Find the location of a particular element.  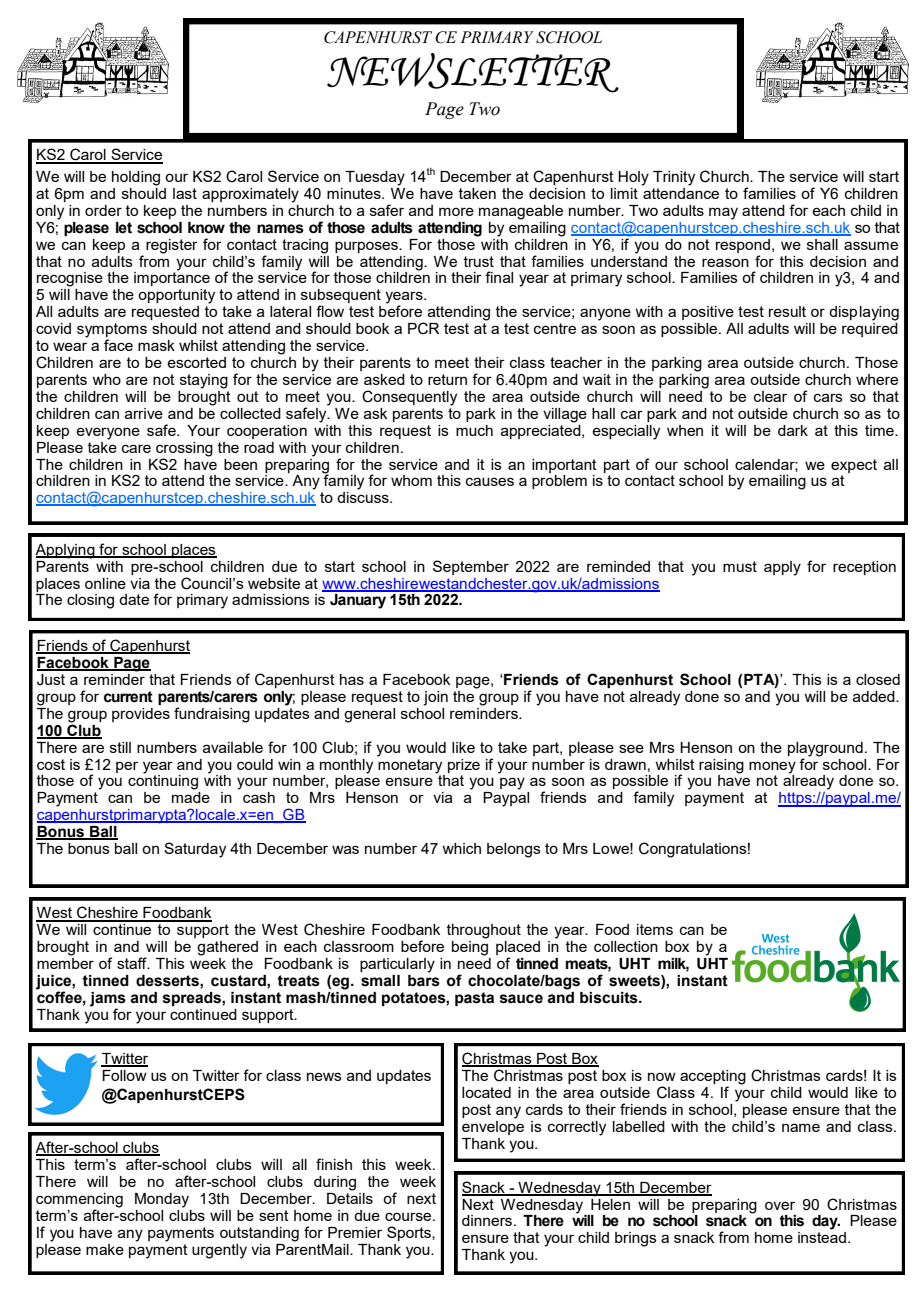

items is located at coordinates (655, 929).
